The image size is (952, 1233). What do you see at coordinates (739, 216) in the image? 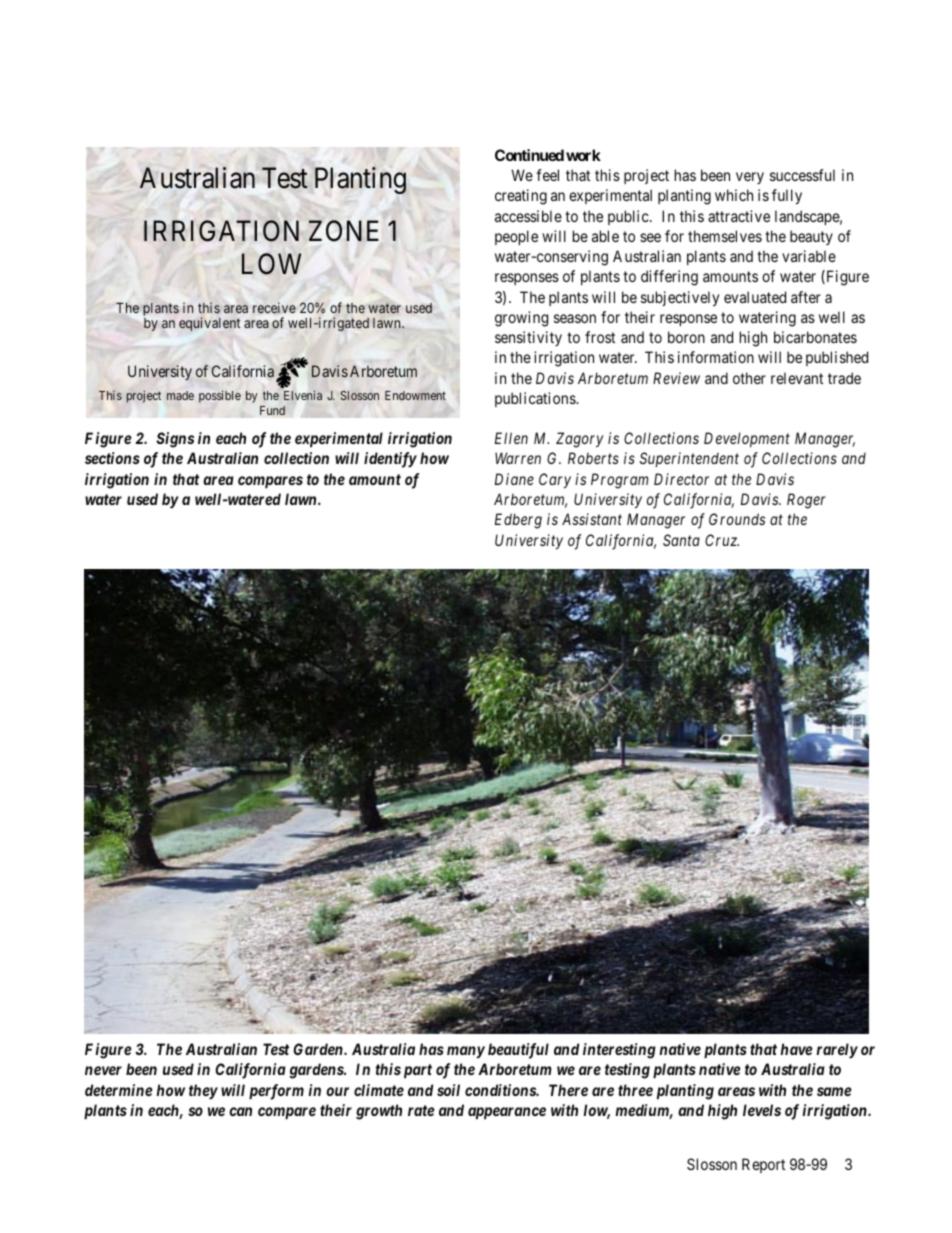
I see `attractive` at bounding box center [739, 216].
